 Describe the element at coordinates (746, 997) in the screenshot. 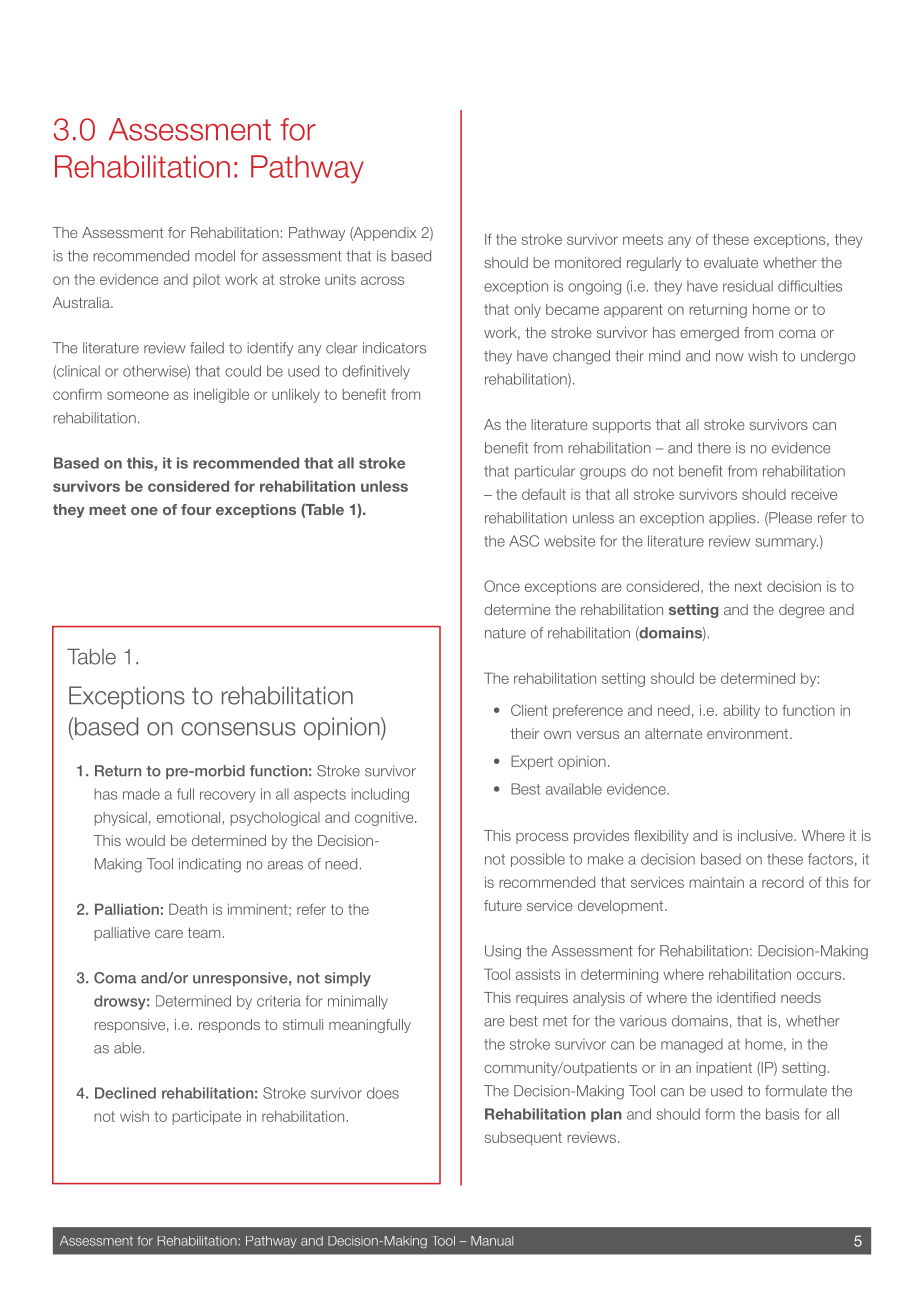

I see `identified` at that location.
